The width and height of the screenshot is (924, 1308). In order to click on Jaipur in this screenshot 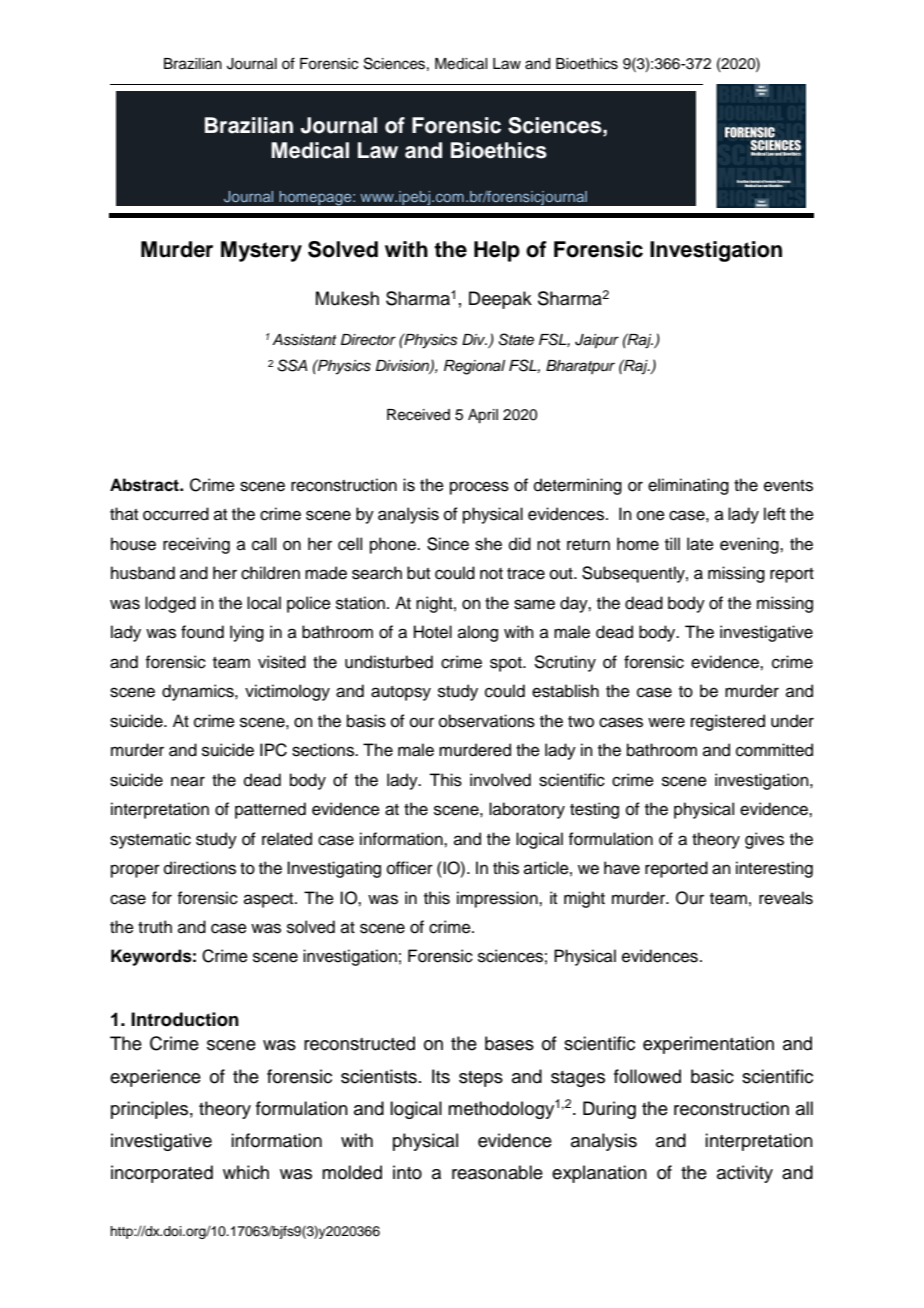, I will do `click(597, 341)`.
